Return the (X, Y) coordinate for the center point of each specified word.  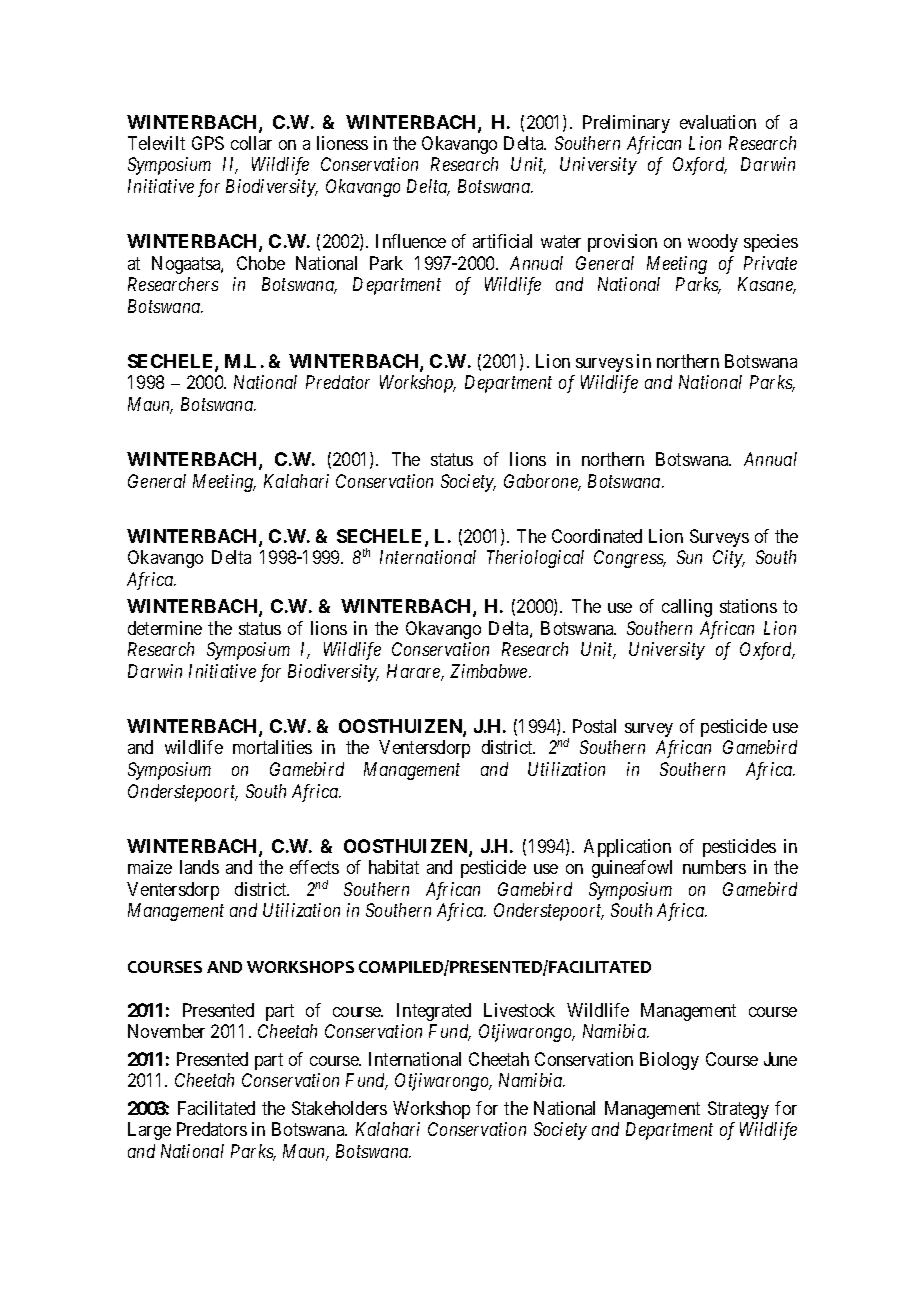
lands (199, 867)
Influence (411, 241)
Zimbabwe (490, 671)
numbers (714, 867)
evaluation (718, 122)
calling (687, 608)
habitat (394, 867)
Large (149, 1131)
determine (165, 628)
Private (770, 263)
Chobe (261, 263)
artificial (502, 241)
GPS (208, 143)
